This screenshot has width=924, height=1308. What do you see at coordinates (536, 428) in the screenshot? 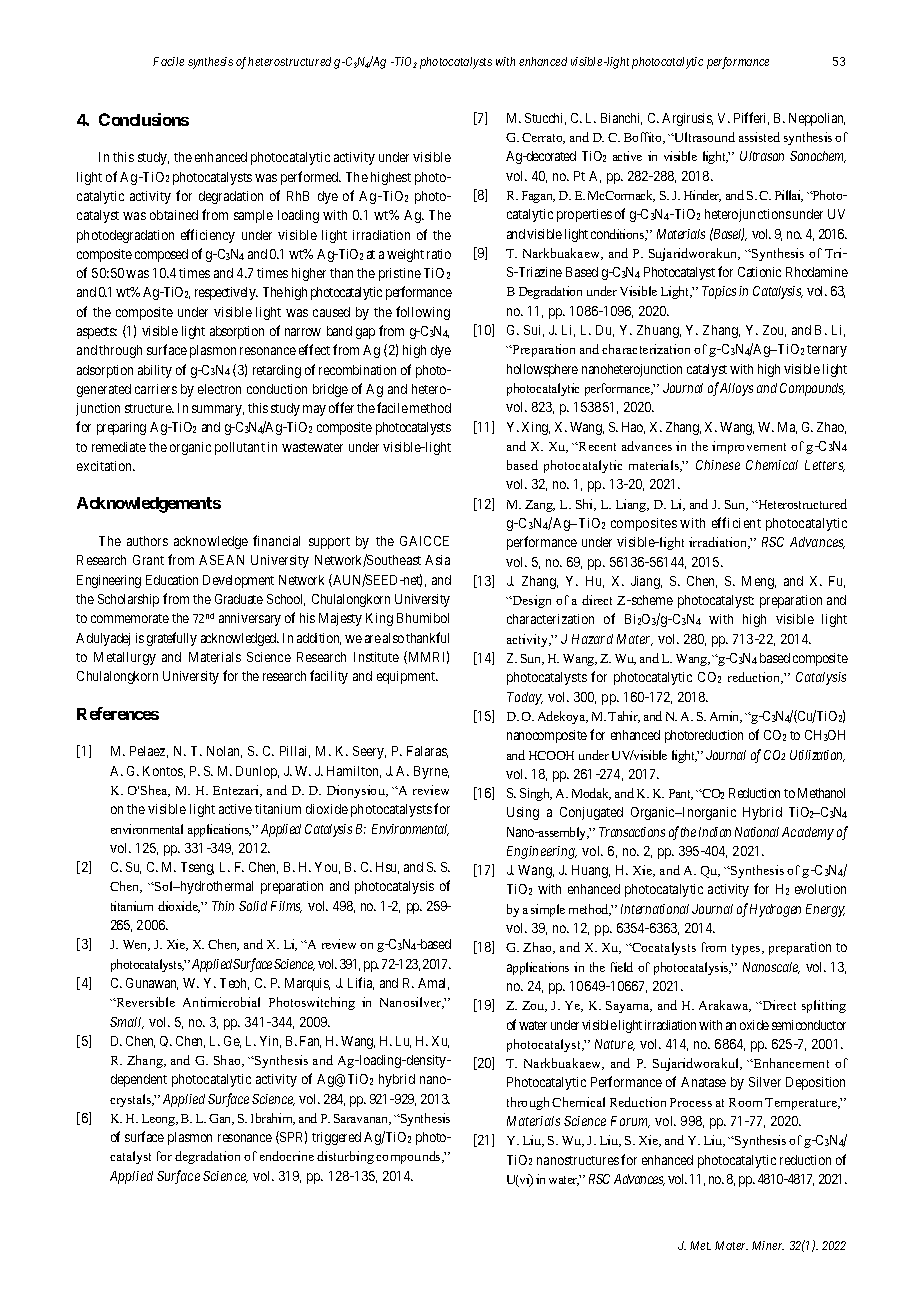
I see `Xing` at bounding box center [536, 428].
